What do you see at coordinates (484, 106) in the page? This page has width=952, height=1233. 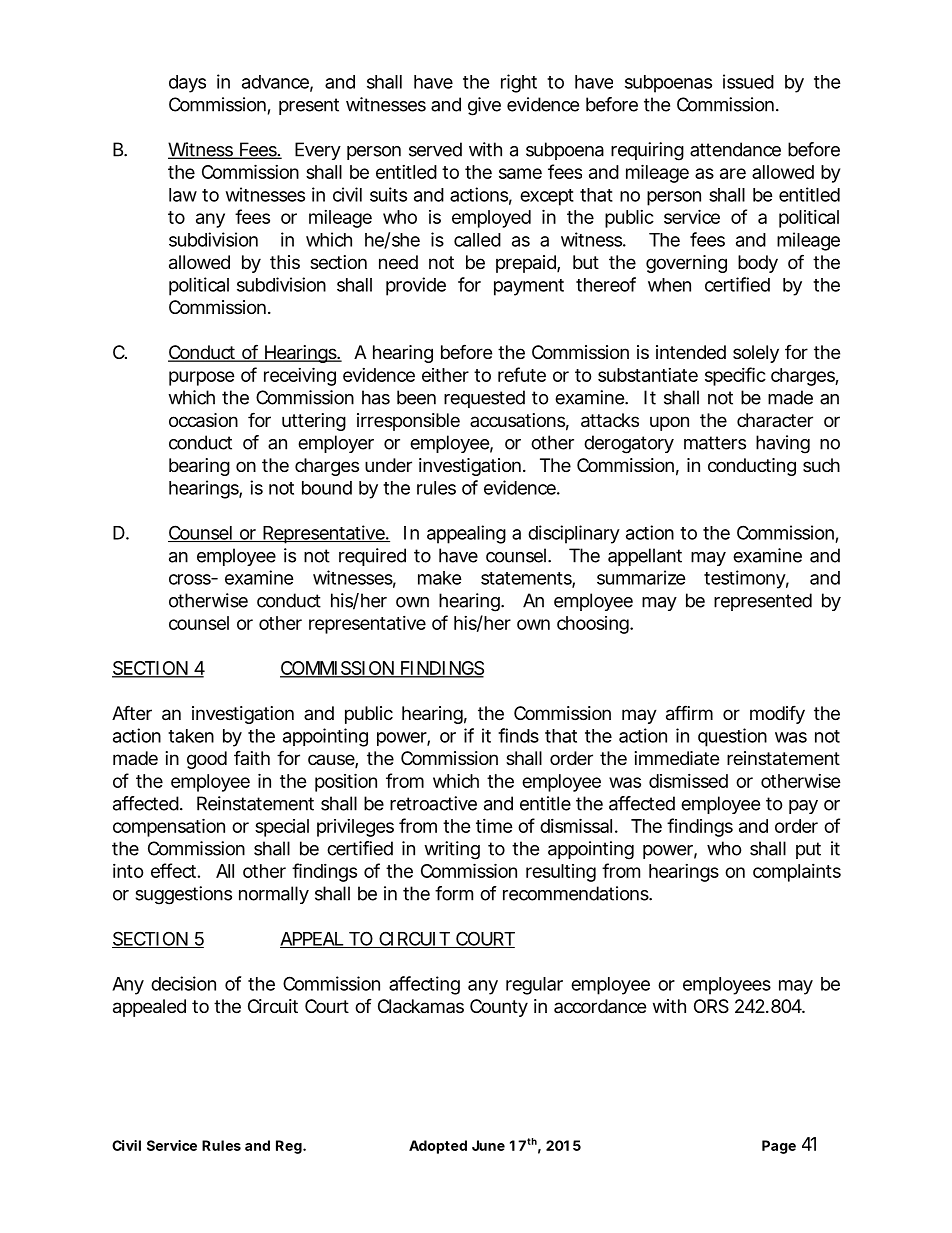 I see `give` at bounding box center [484, 106].
